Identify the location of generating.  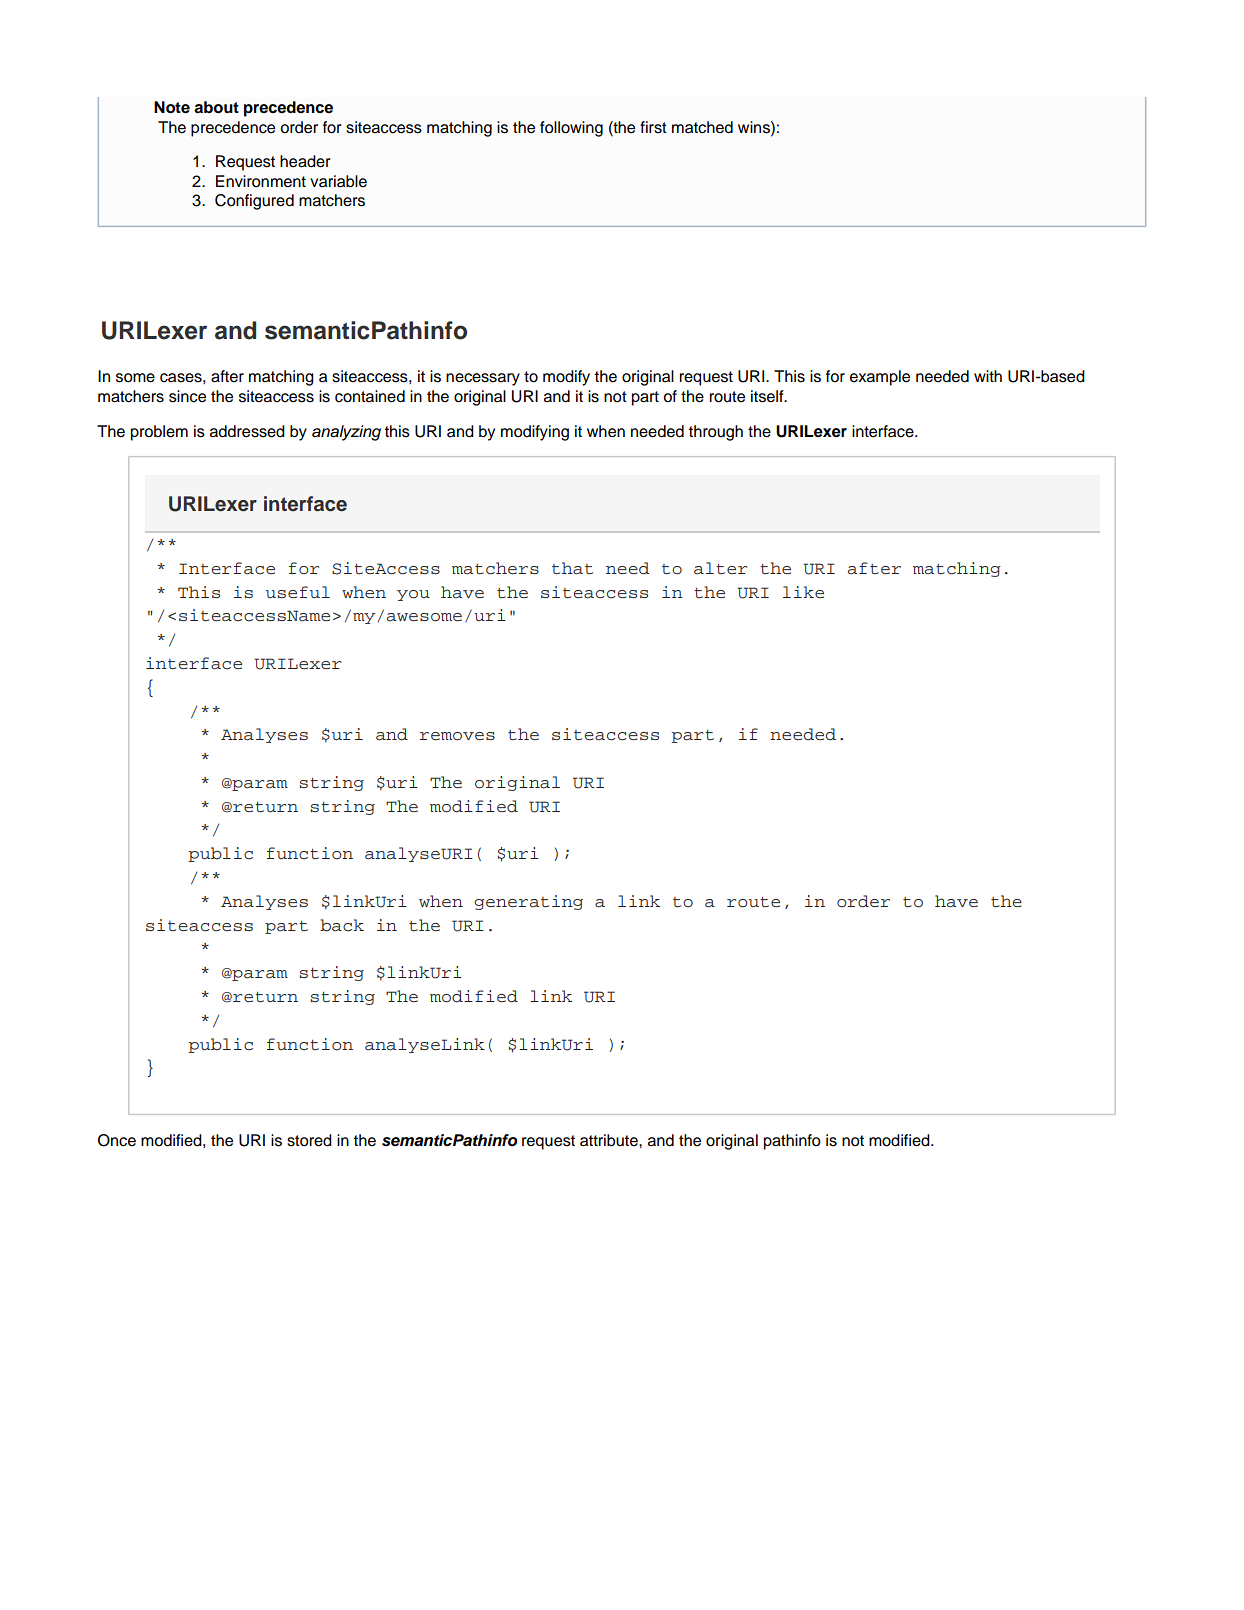
(528, 902).
